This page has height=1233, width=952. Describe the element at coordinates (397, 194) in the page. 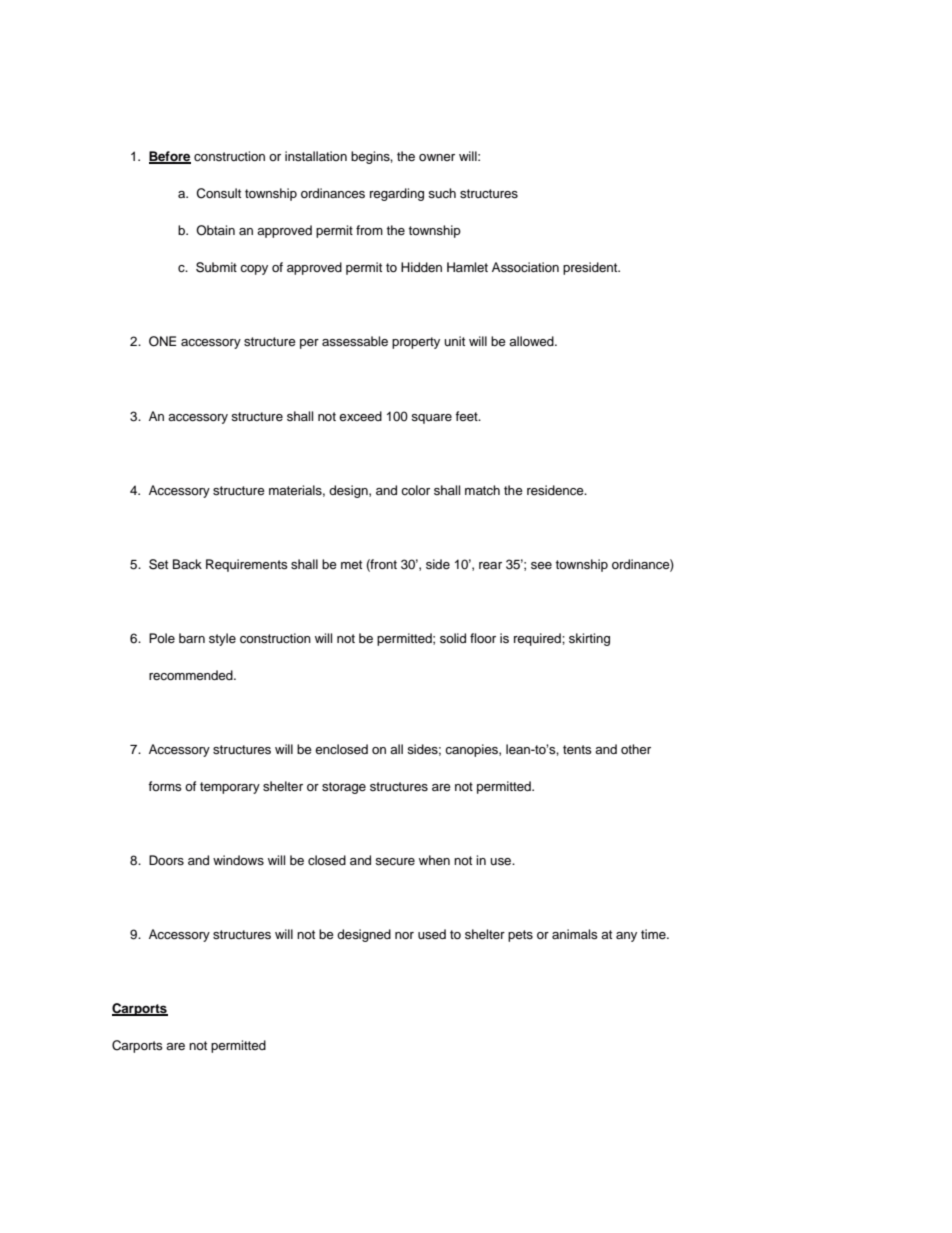

I see `regarding` at that location.
